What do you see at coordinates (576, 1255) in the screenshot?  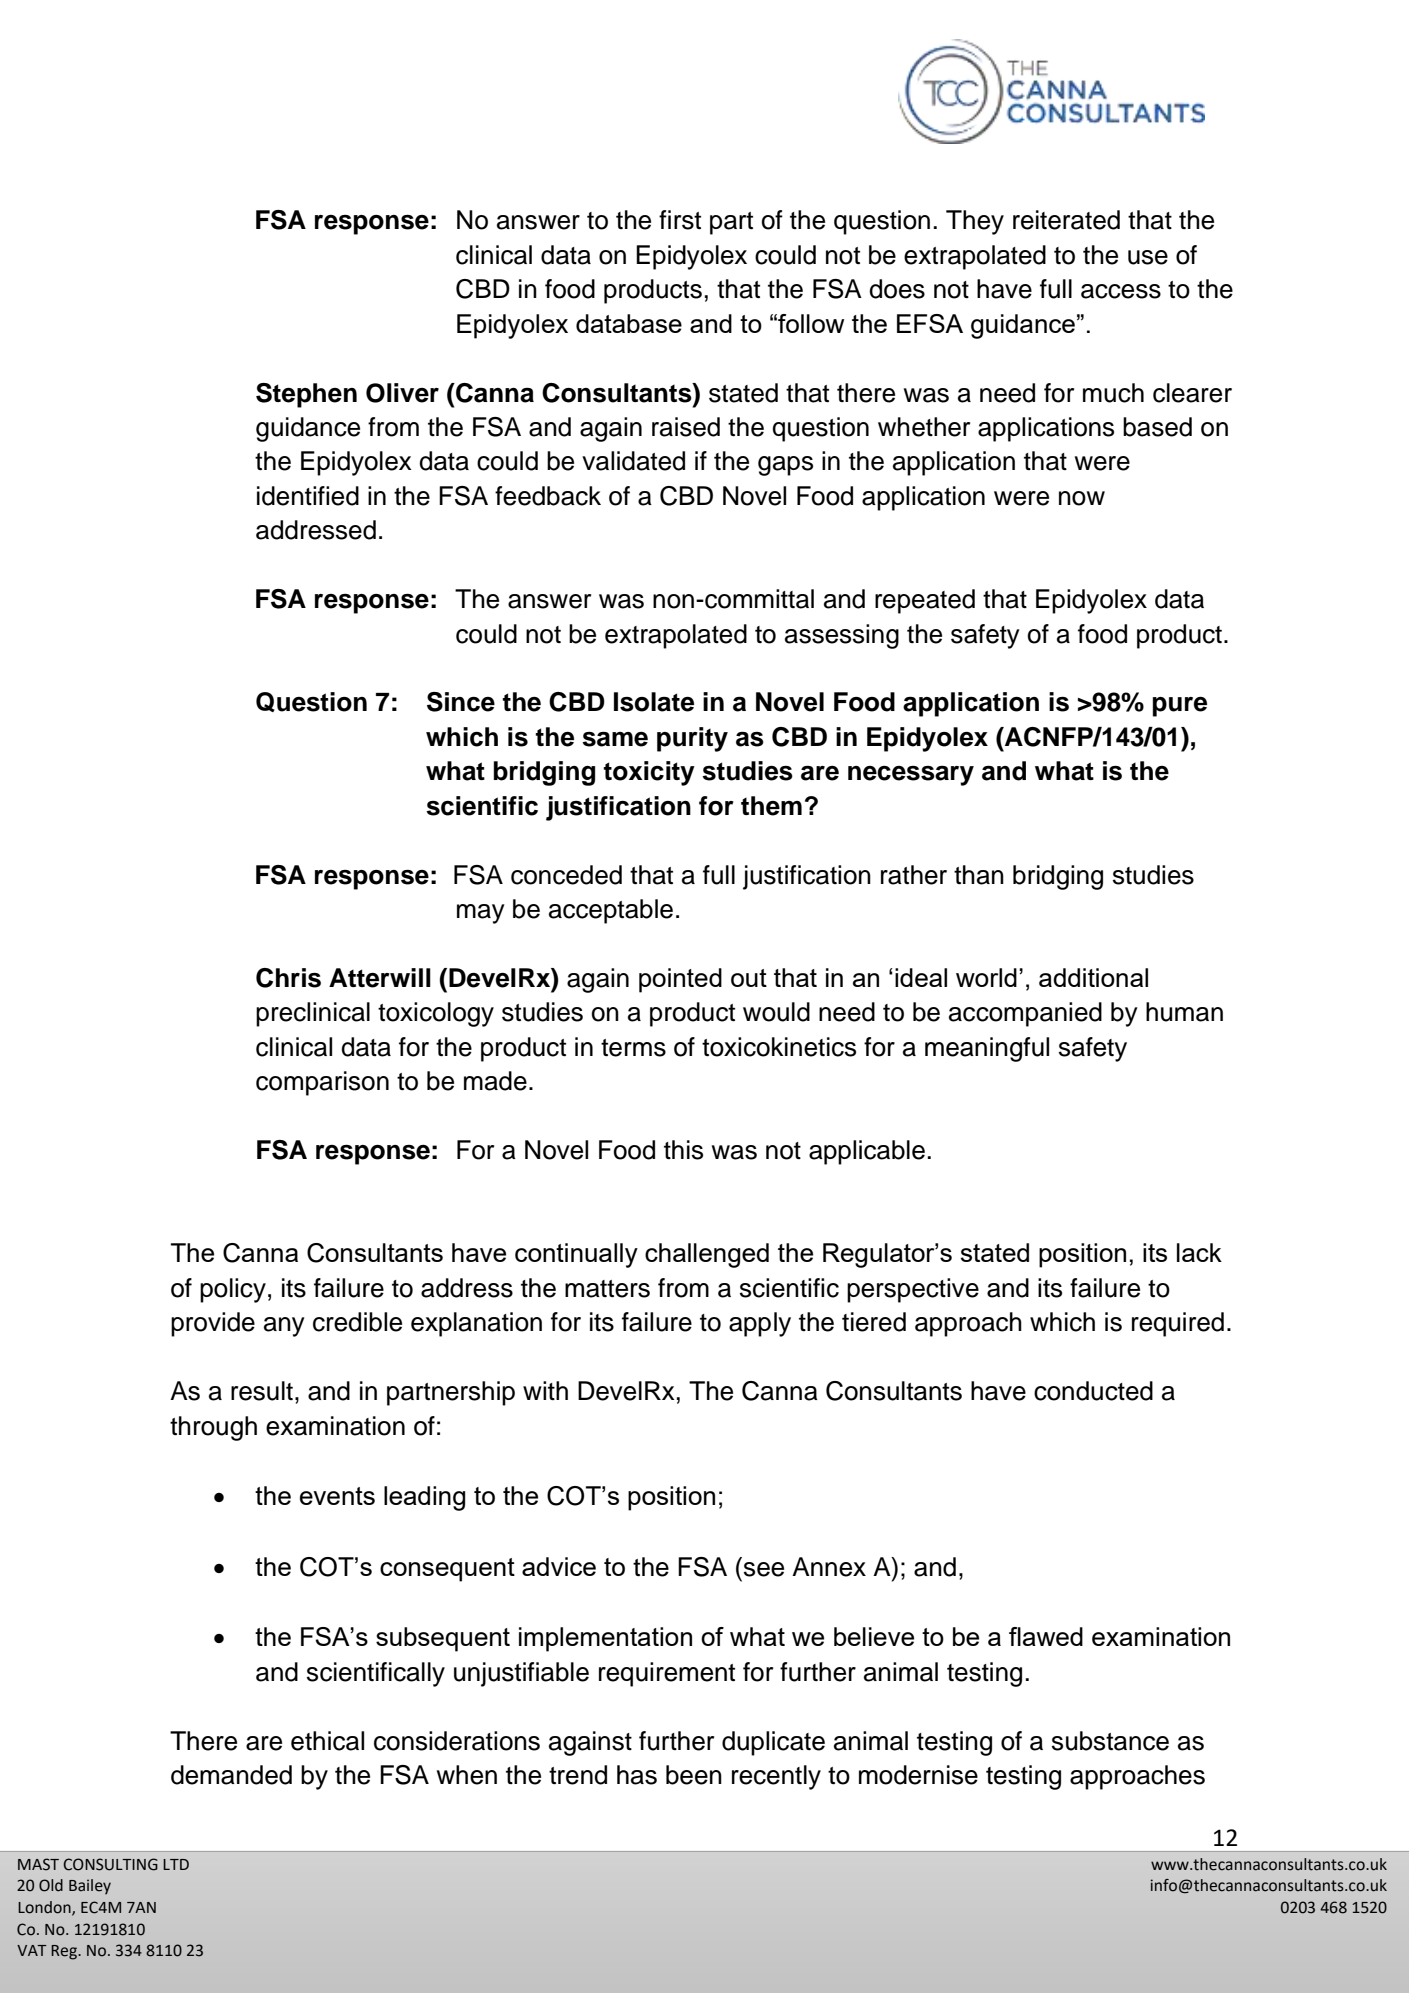 I see `continually` at bounding box center [576, 1255].
